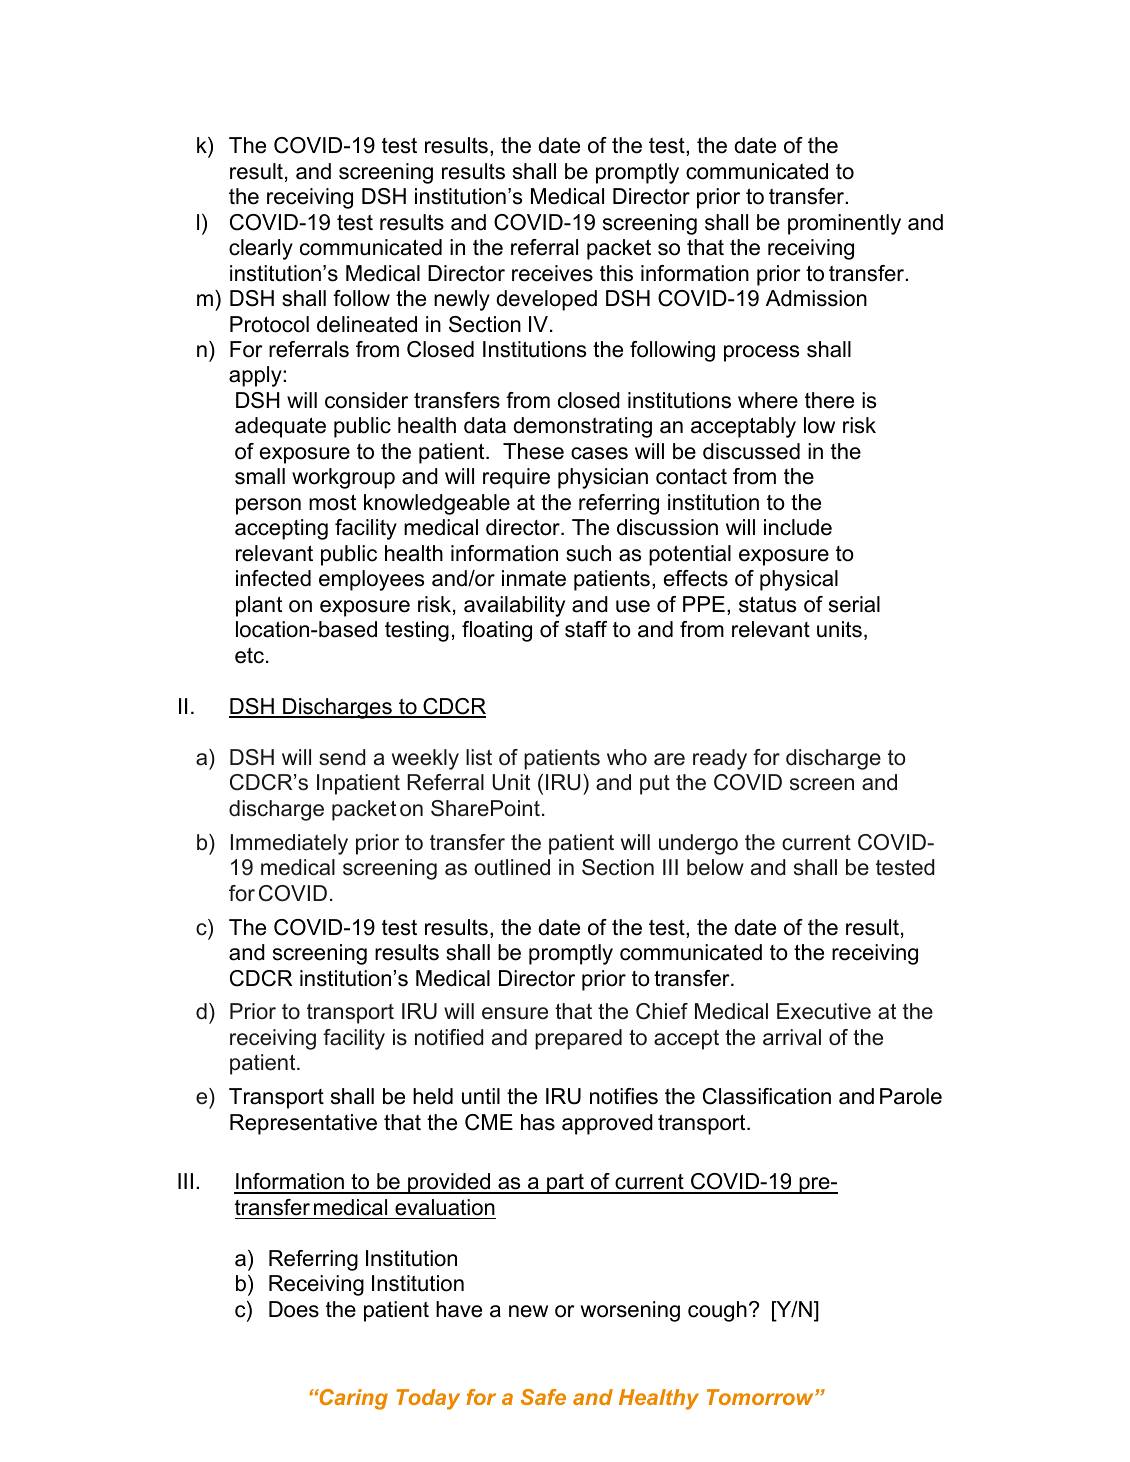 The width and height of the image is (1130, 1462). I want to click on Admission, so click(816, 298).
